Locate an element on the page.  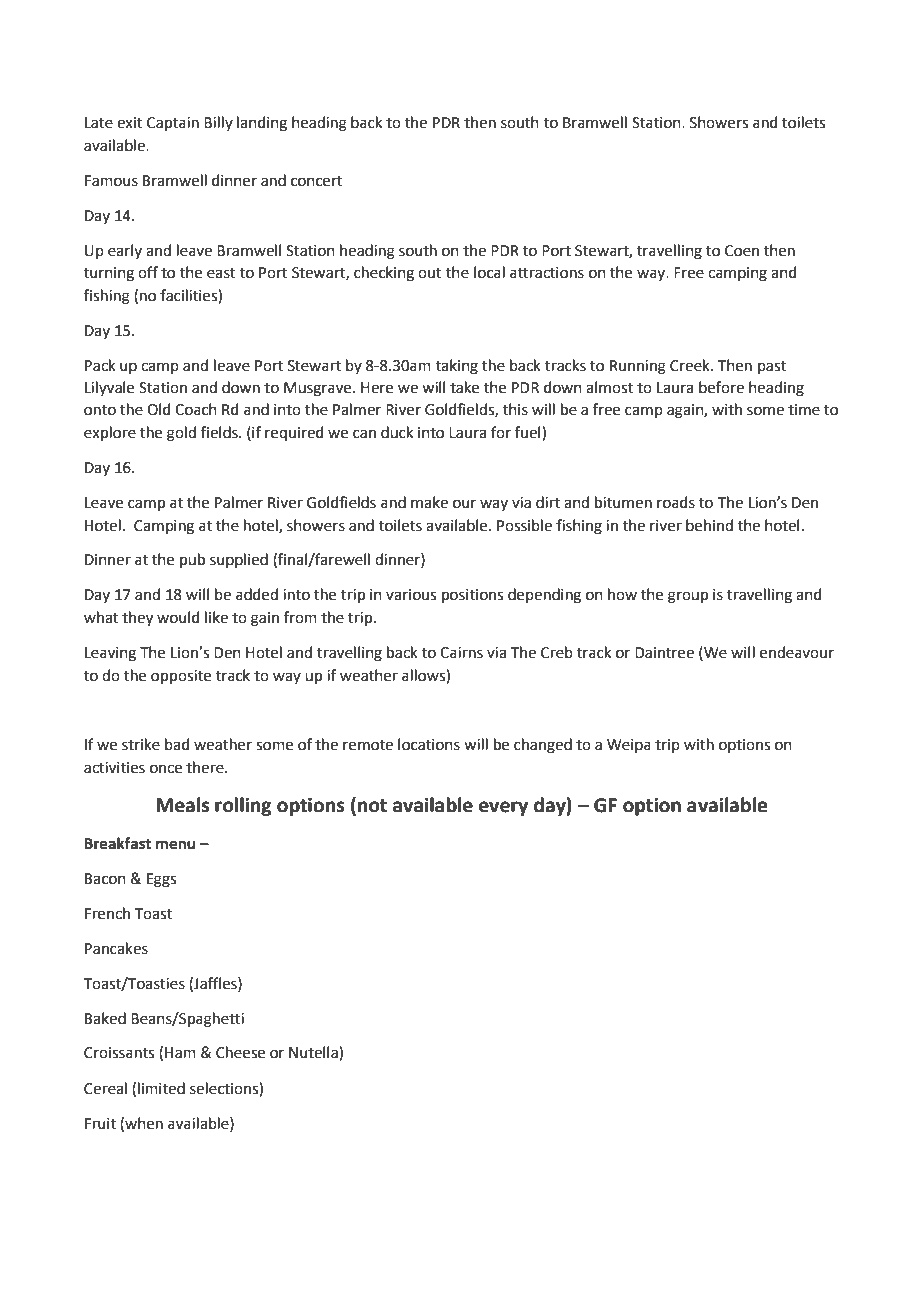
limited is located at coordinates (161, 1088).
